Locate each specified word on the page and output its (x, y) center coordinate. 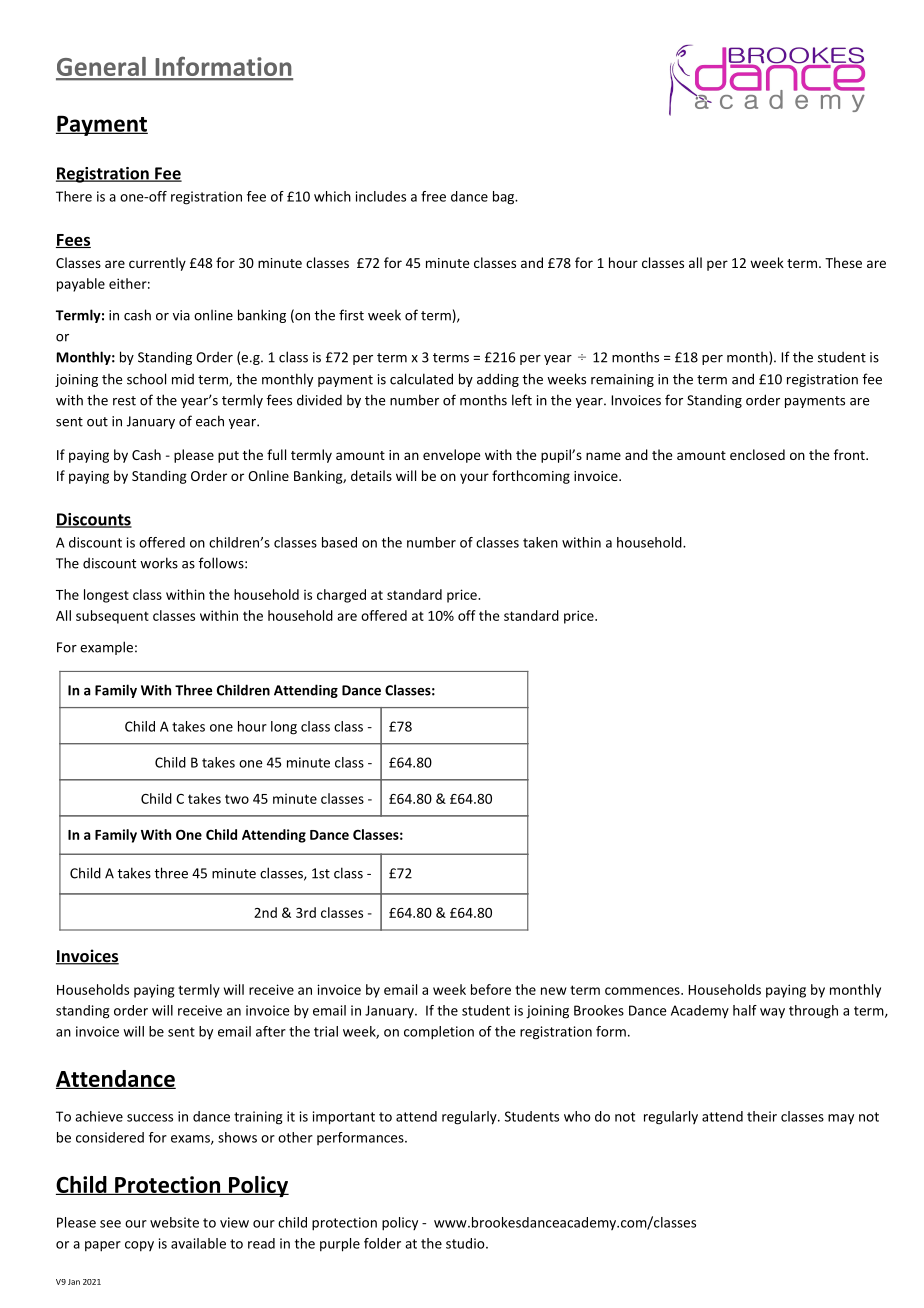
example (106, 648)
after (271, 1031)
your (474, 478)
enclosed (757, 454)
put (228, 457)
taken (540, 542)
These (843, 262)
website (174, 1222)
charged (341, 596)
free (433, 196)
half (745, 1010)
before (491, 989)
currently (157, 264)
